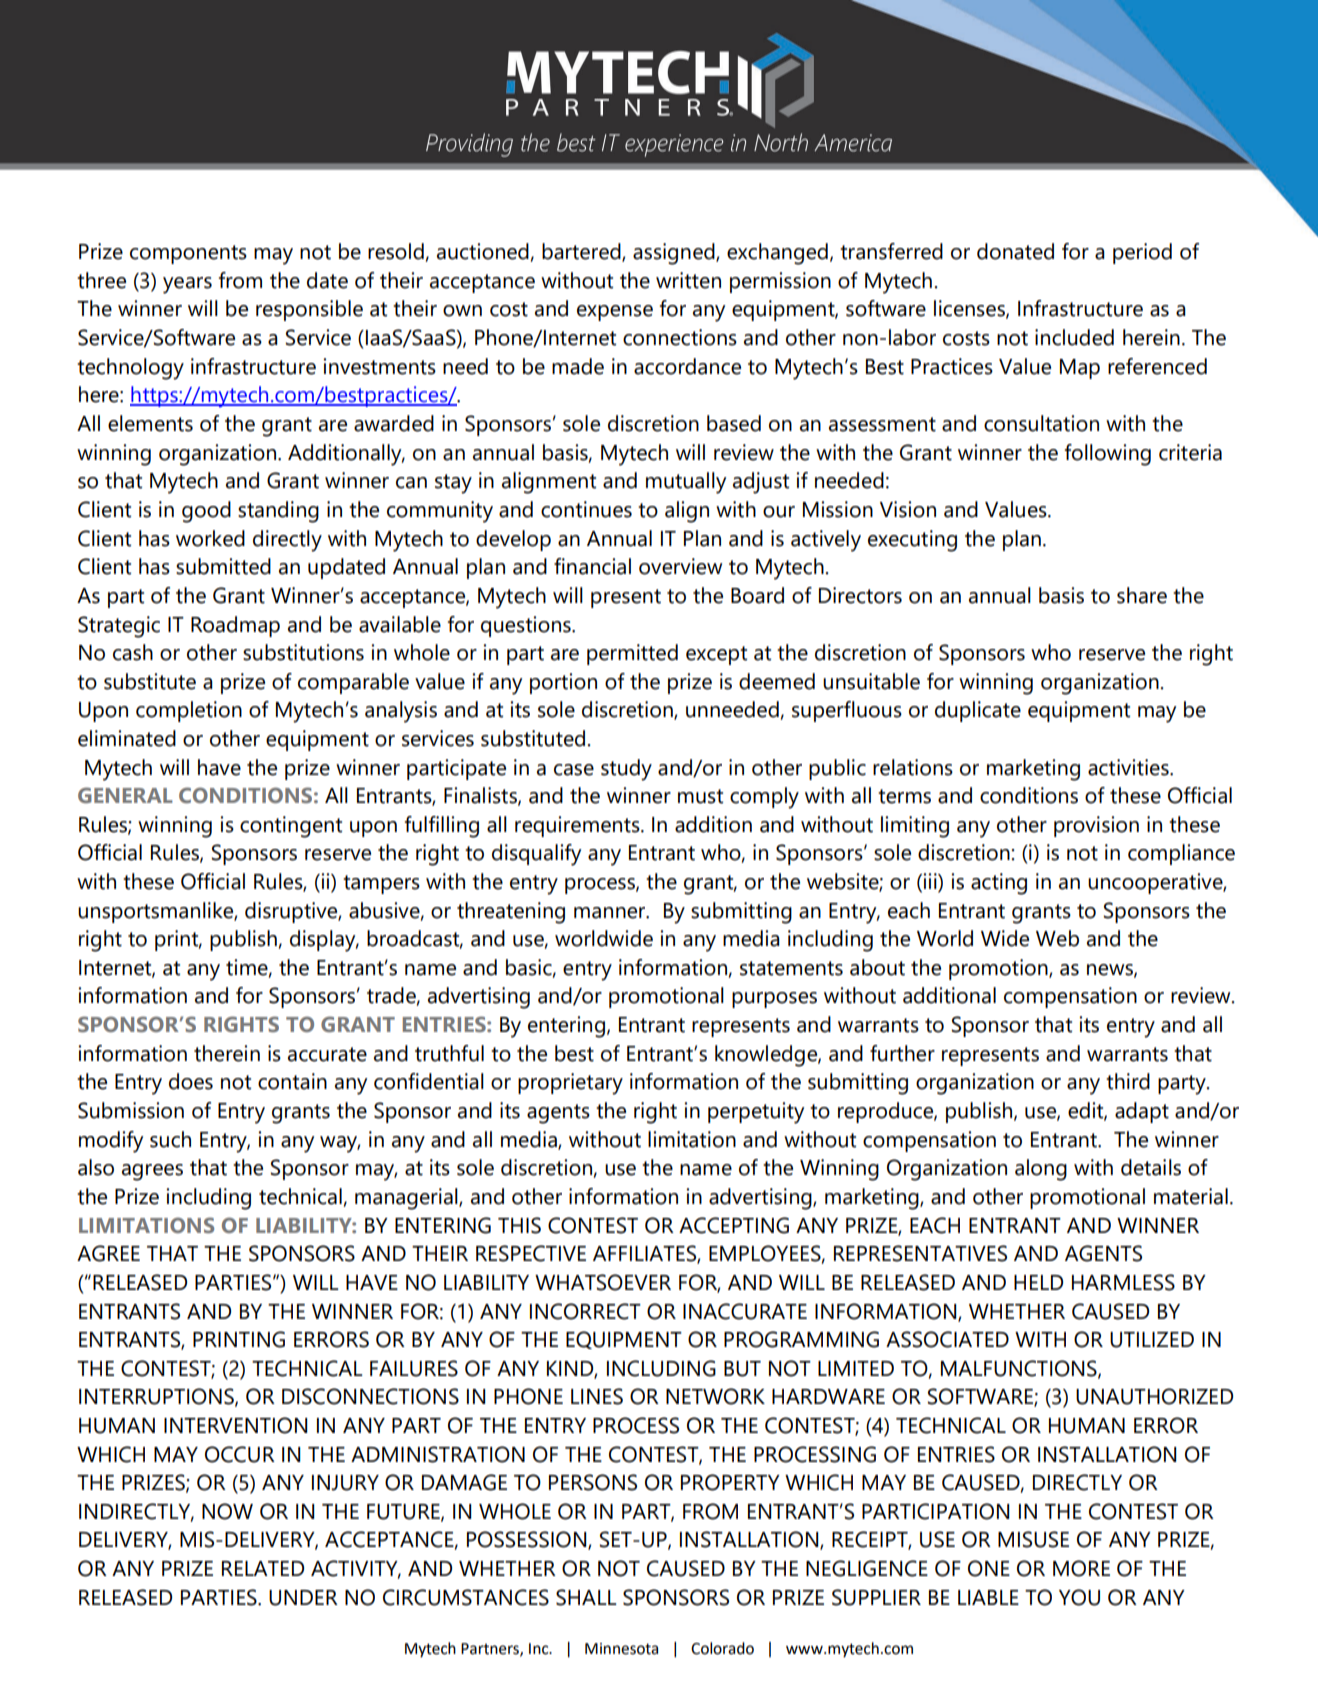 This page has height=1705, width=1318. What do you see at coordinates (603, 1282) in the page?
I see `WHATSOEVER` at bounding box center [603, 1282].
